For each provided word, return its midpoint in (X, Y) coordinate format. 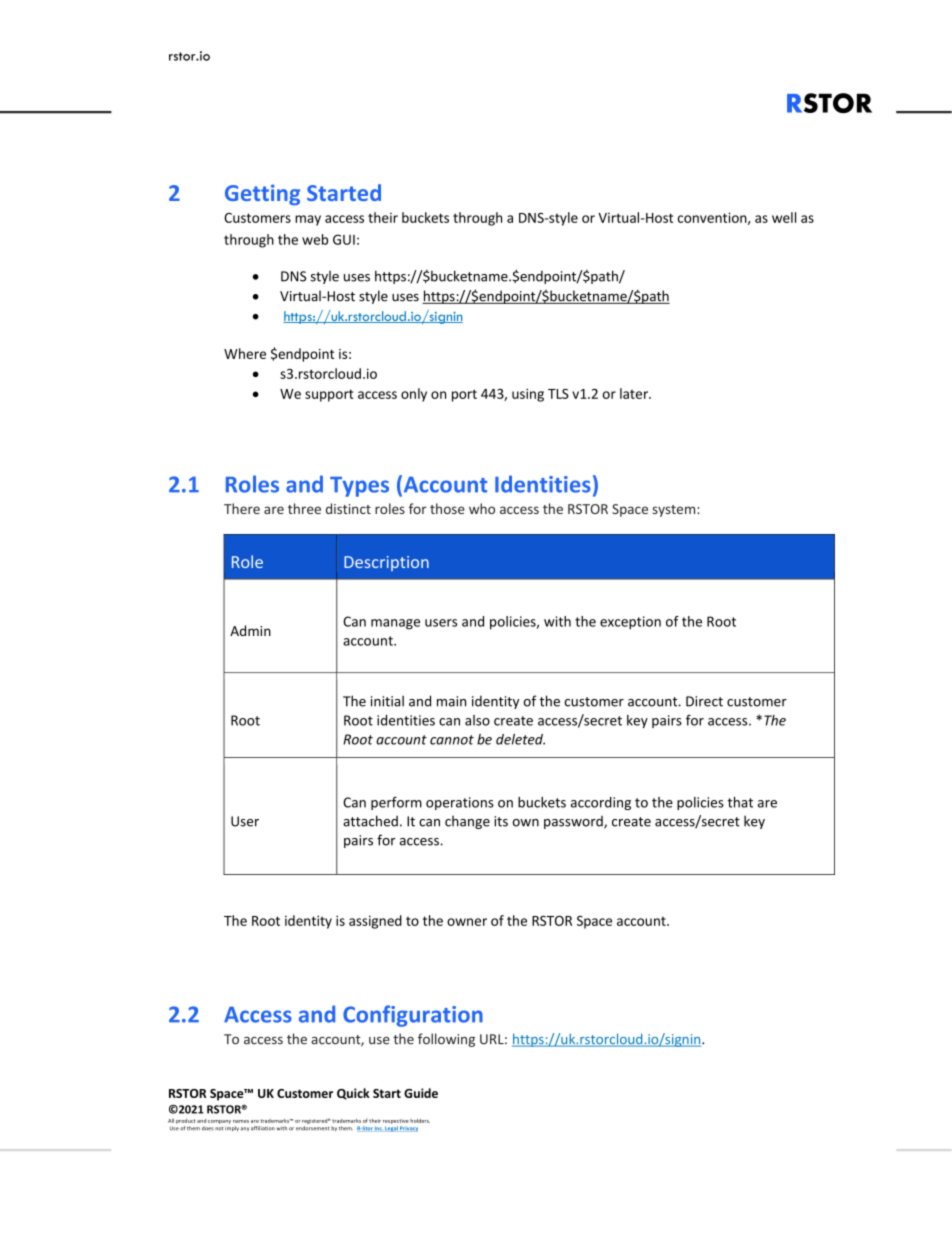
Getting (262, 195)
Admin (250, 630)
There (242, 508)
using (528, 395)
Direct (704, 701)
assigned (375, 922)
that (740, 802)
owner (467, 922)
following (446, 1040)
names (241, 1121)
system (675, 511)
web (315, 239)
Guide (421, 1093)
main (451, 701)
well (784, 217)
